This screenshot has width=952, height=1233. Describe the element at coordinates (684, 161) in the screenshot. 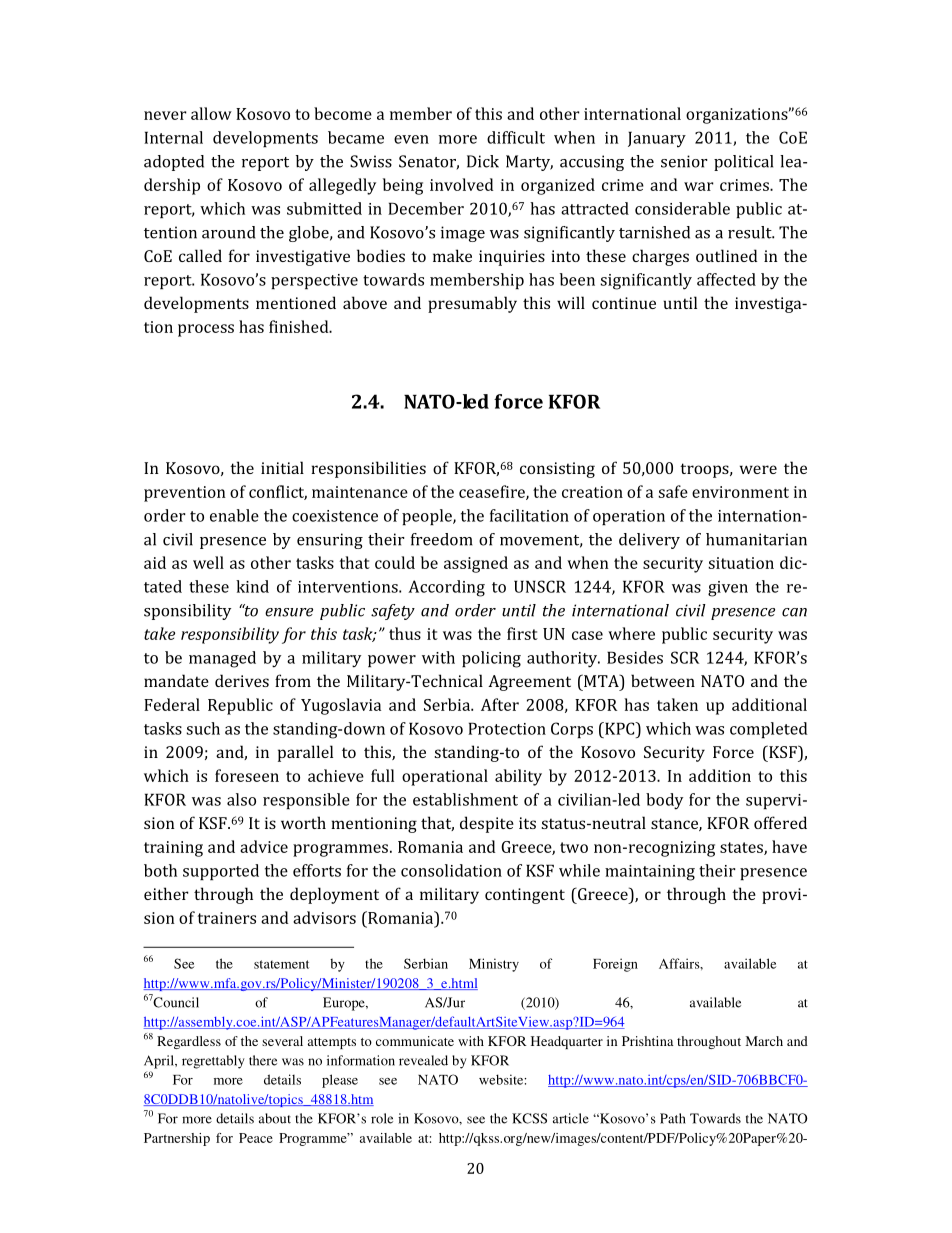

I see `senior` at that location.
